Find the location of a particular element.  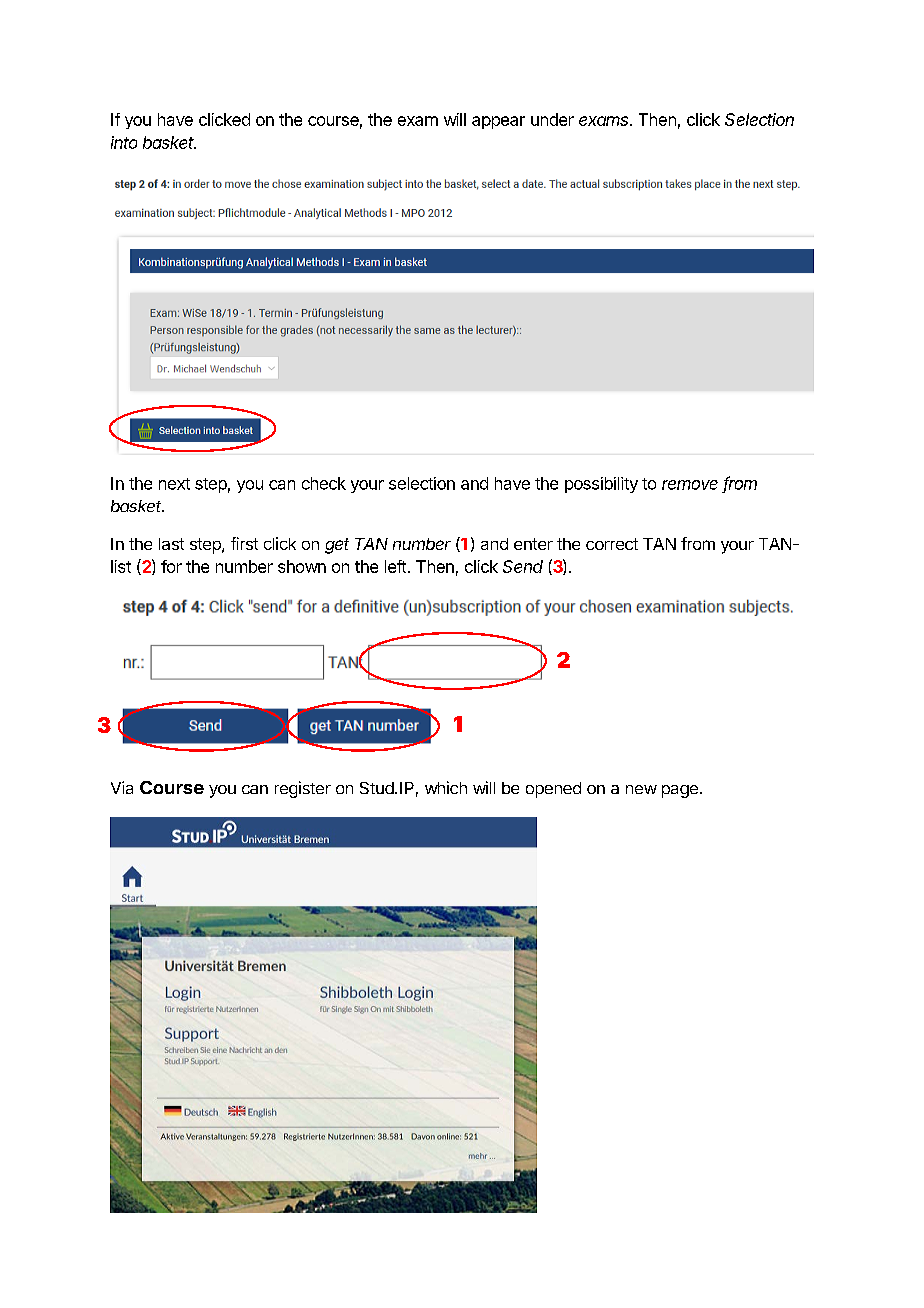

correct is located at coordinates (612, 544).
